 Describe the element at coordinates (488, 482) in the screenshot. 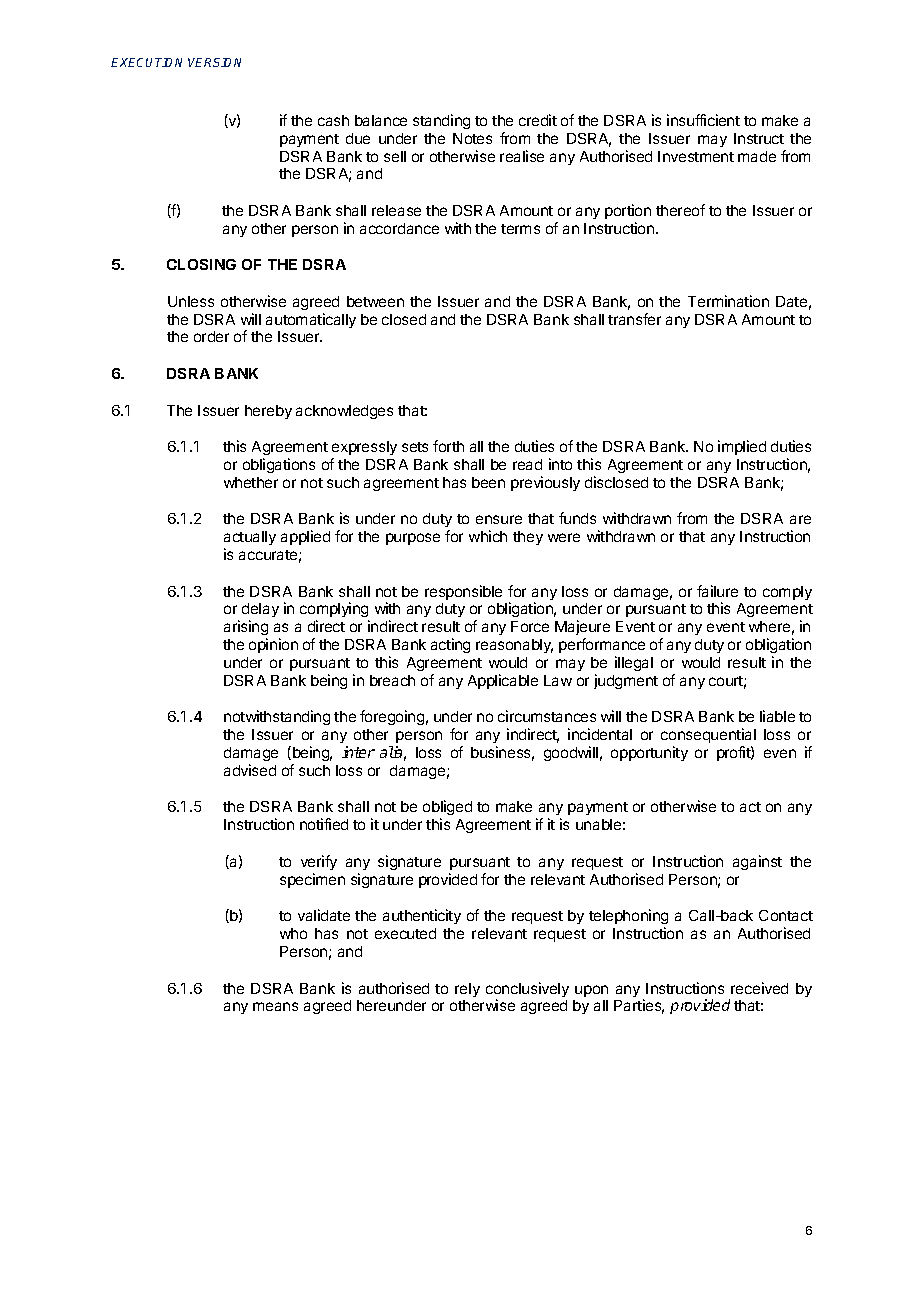

I see `been` at that location.
